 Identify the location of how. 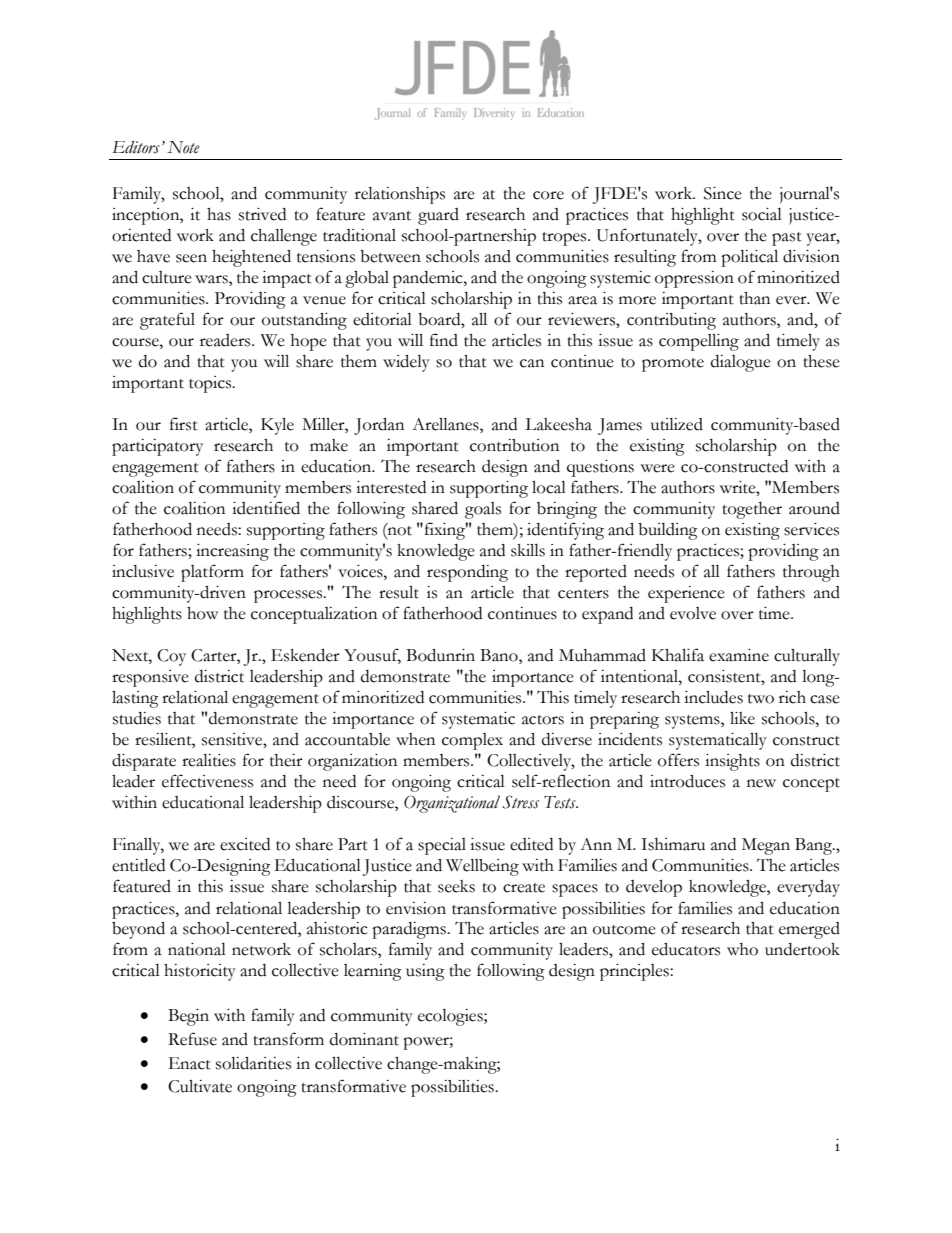
(202, 613).
